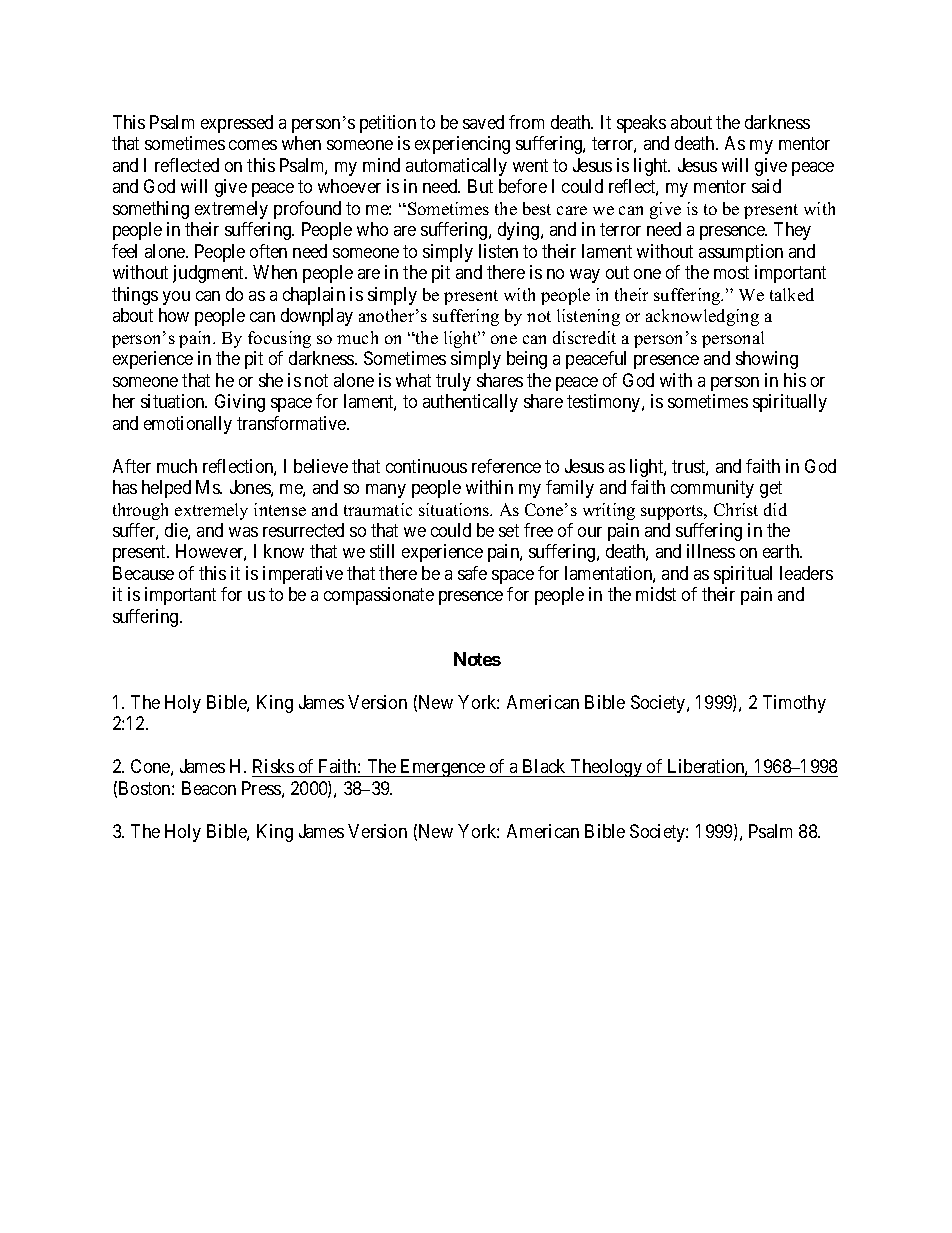  Describe the element at coordinates (443, 768) in the screenshot. I see `Emergence` at that location.
